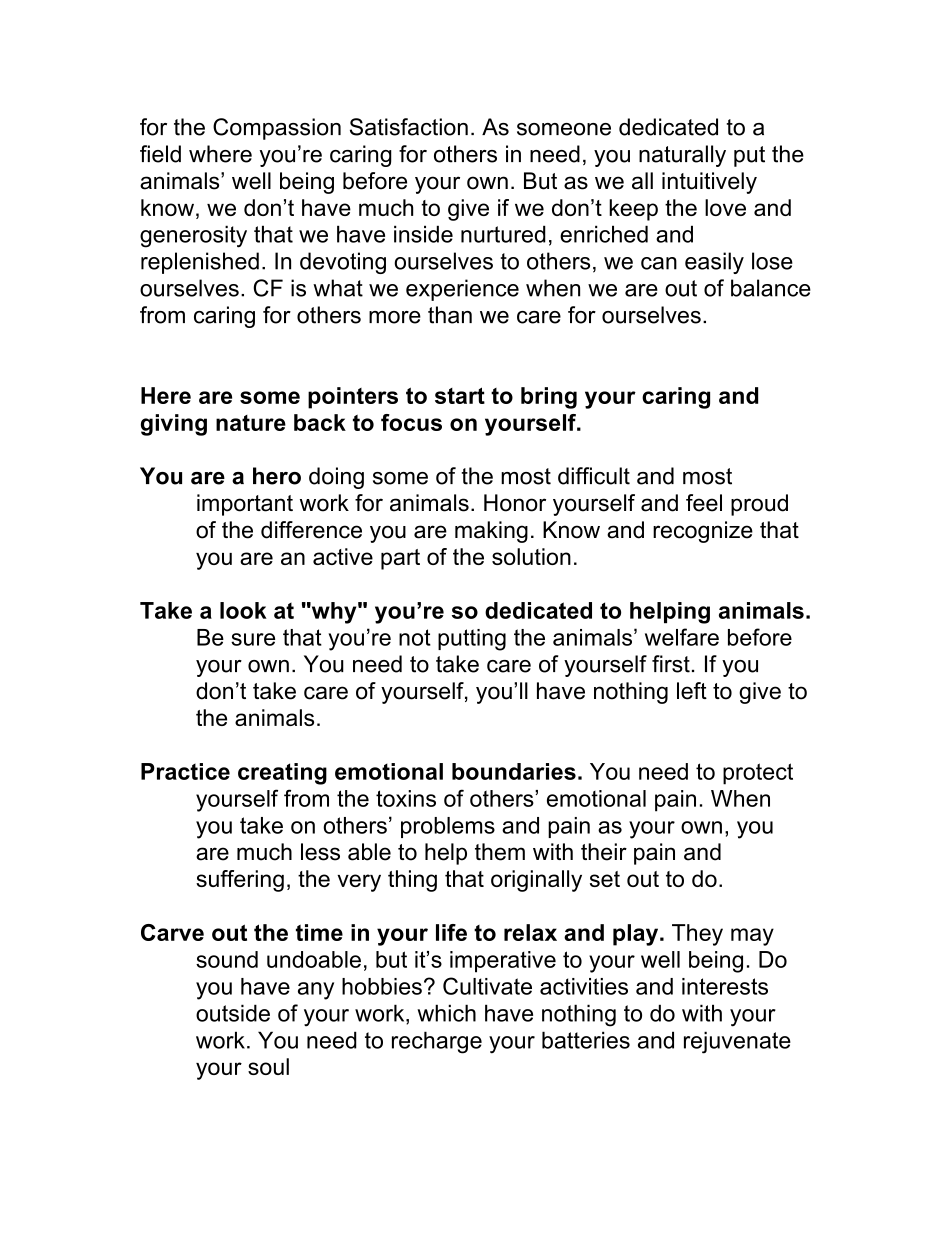 The image size is (952, 1233). Describe the element at coordinates (233, 1013) in the screenshot. I see `outside` at that location.
